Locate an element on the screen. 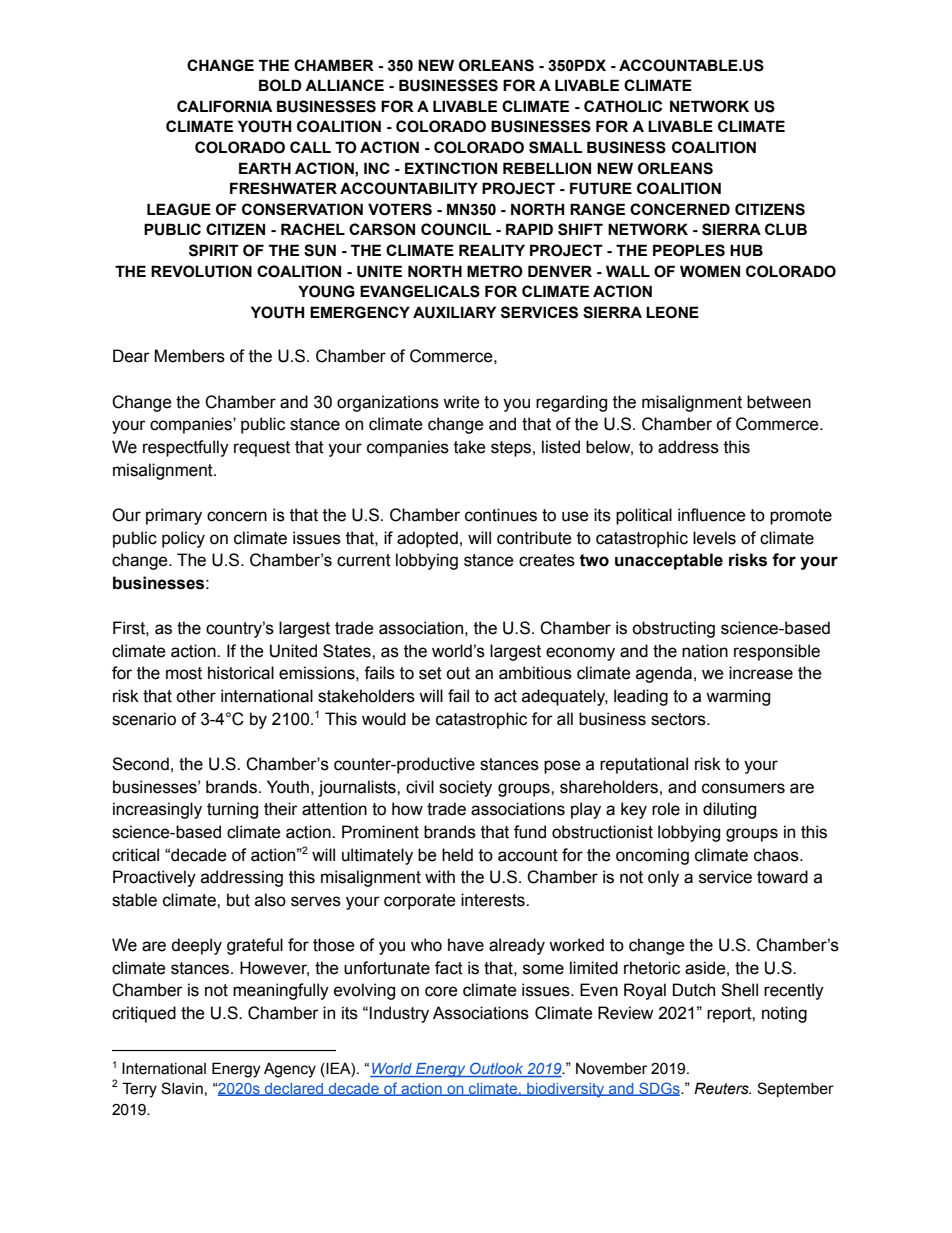 The width and height of the screenshot is (952, 1233). other is located at coordinates (196, 696).
